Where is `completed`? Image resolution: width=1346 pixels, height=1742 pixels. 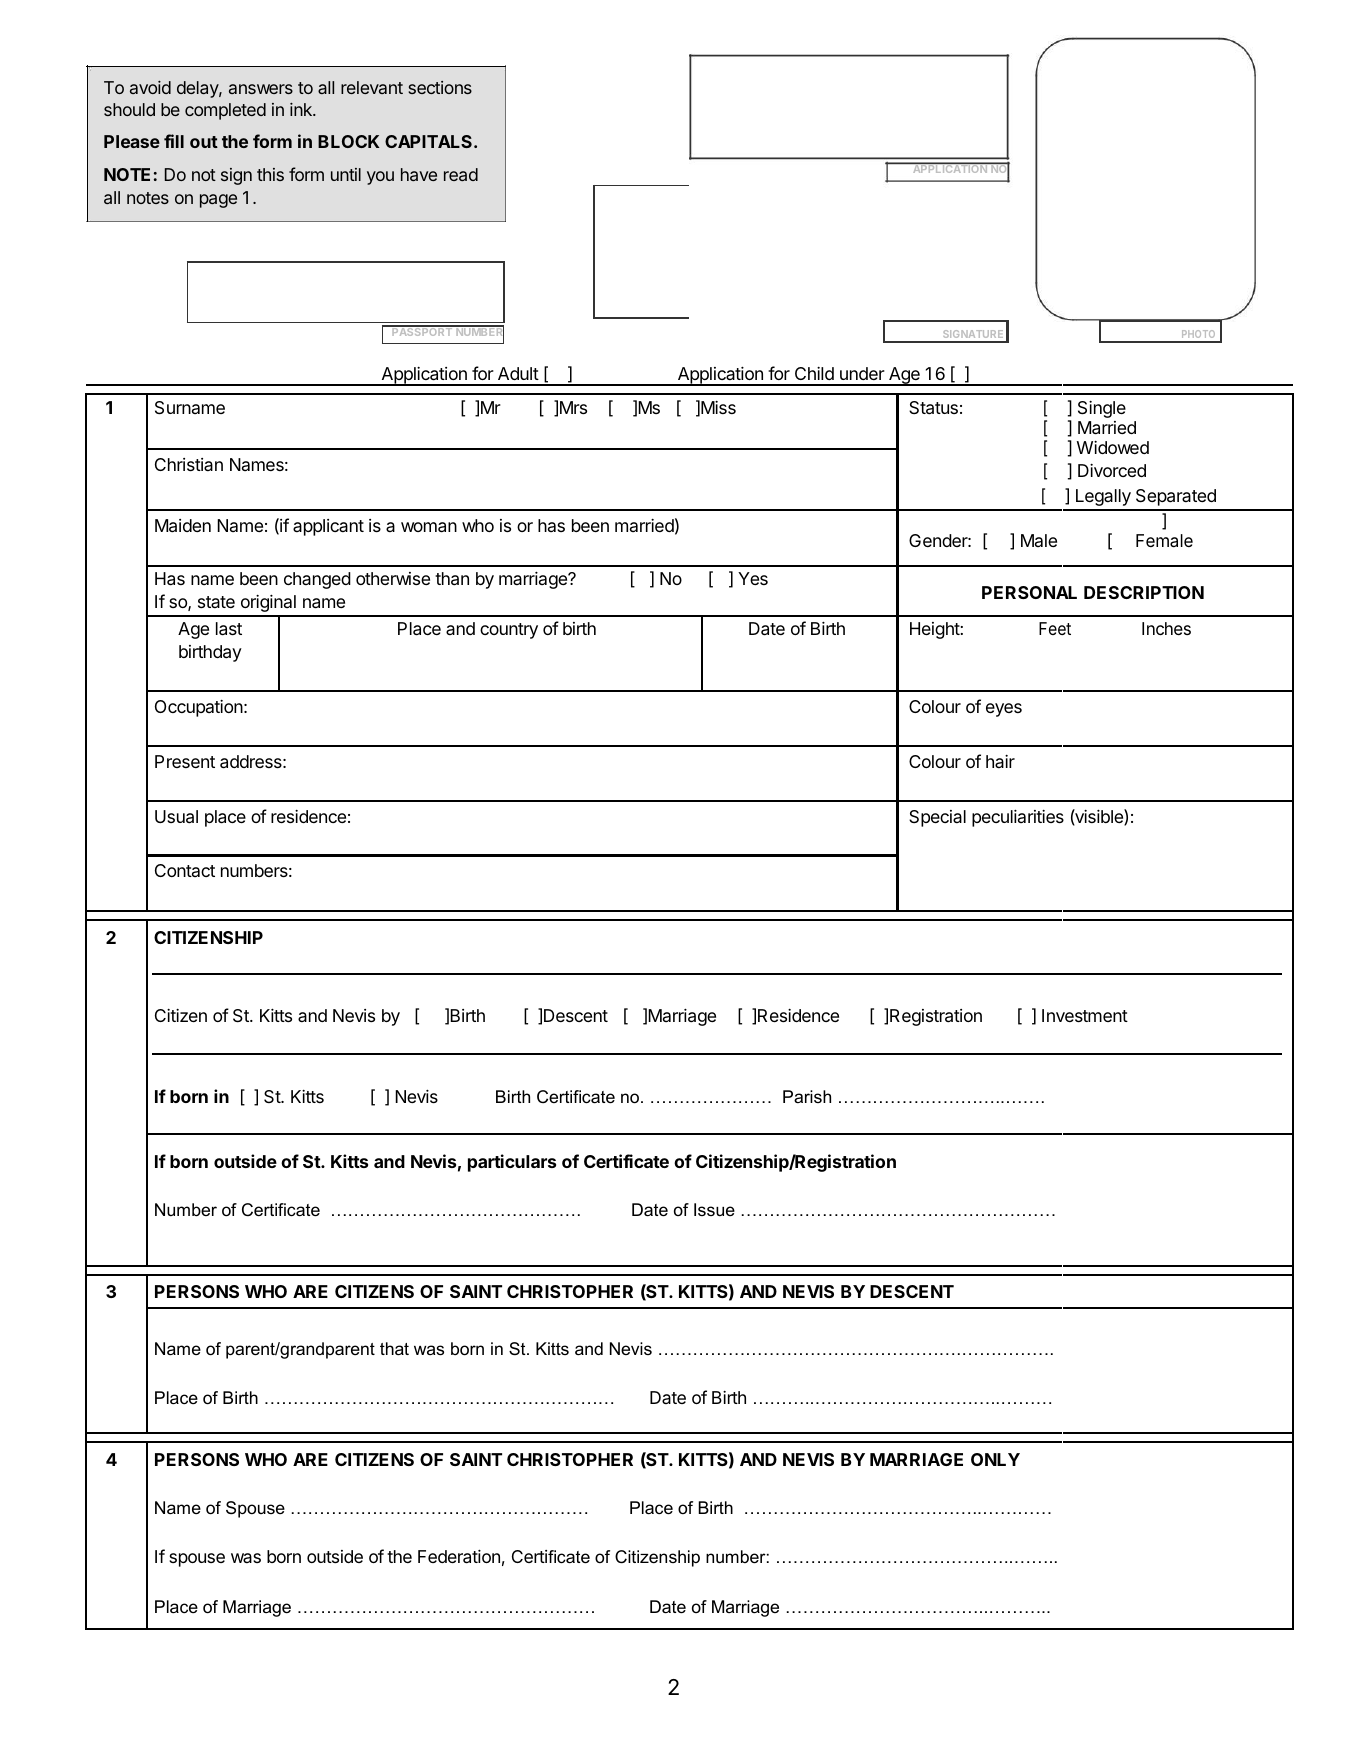
completed is located at coordinates (225, 111).
